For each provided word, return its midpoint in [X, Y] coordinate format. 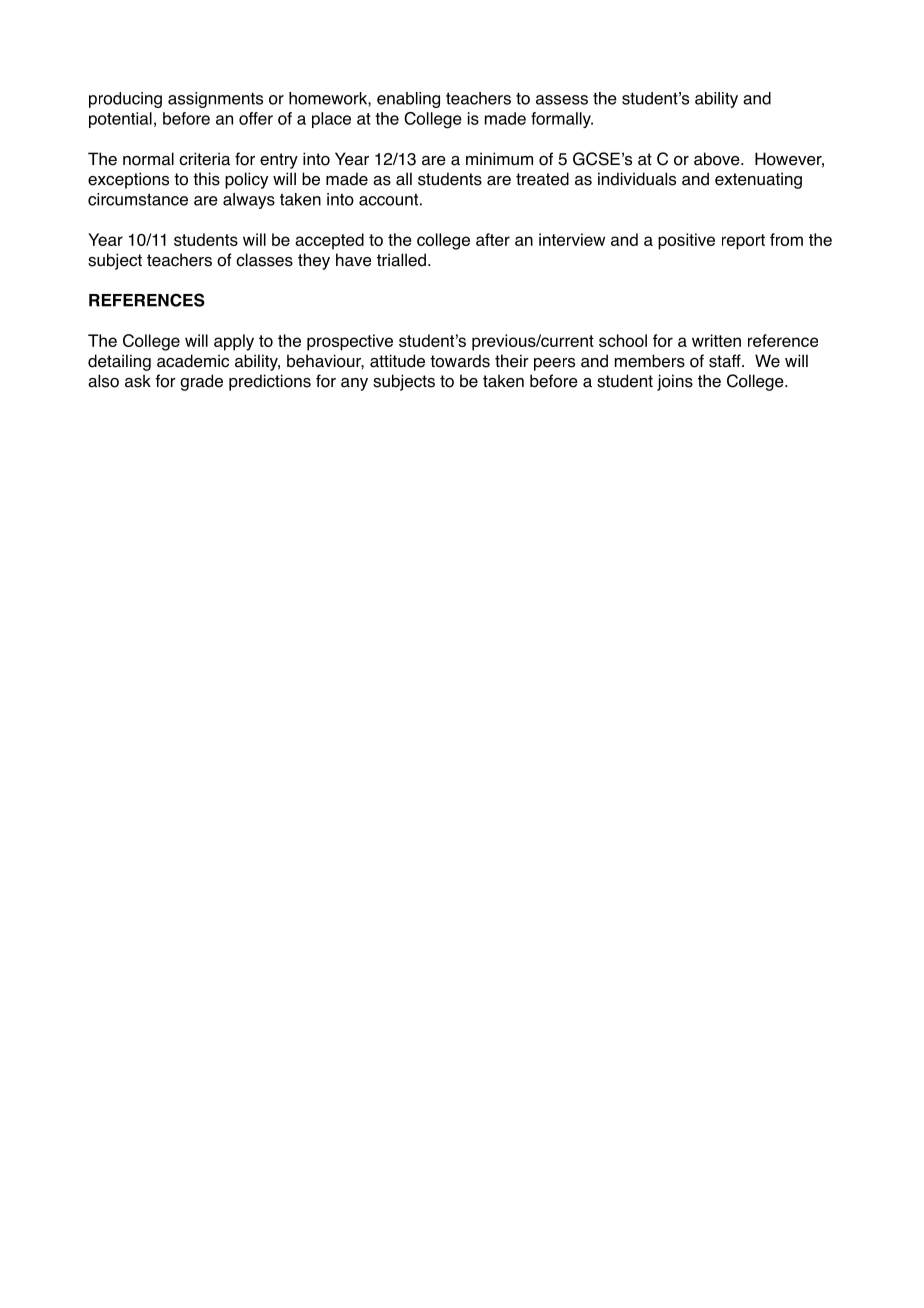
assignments [215, 100]
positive [686, 241]
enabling [408, 100]
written [716, 340]
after [493, 239]
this [206, 179]
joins [675, 382]
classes [264, 260]
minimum [499, 159]
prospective [350, 342]
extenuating [758, 180]
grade [201, 382]
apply [234, 342]
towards [460, 361]
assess [562, 100]
